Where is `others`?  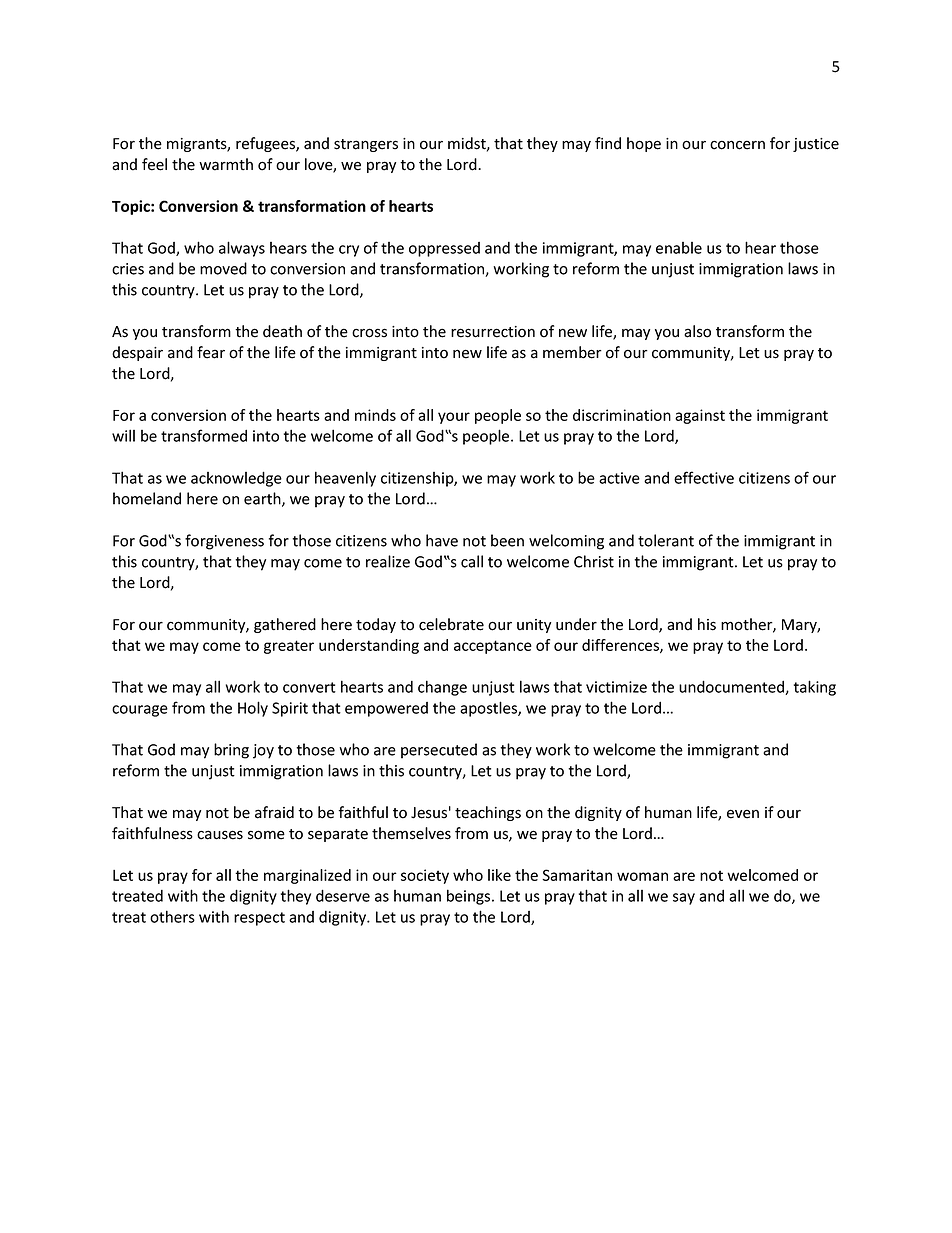
others is located at coordinates (172, 916).
